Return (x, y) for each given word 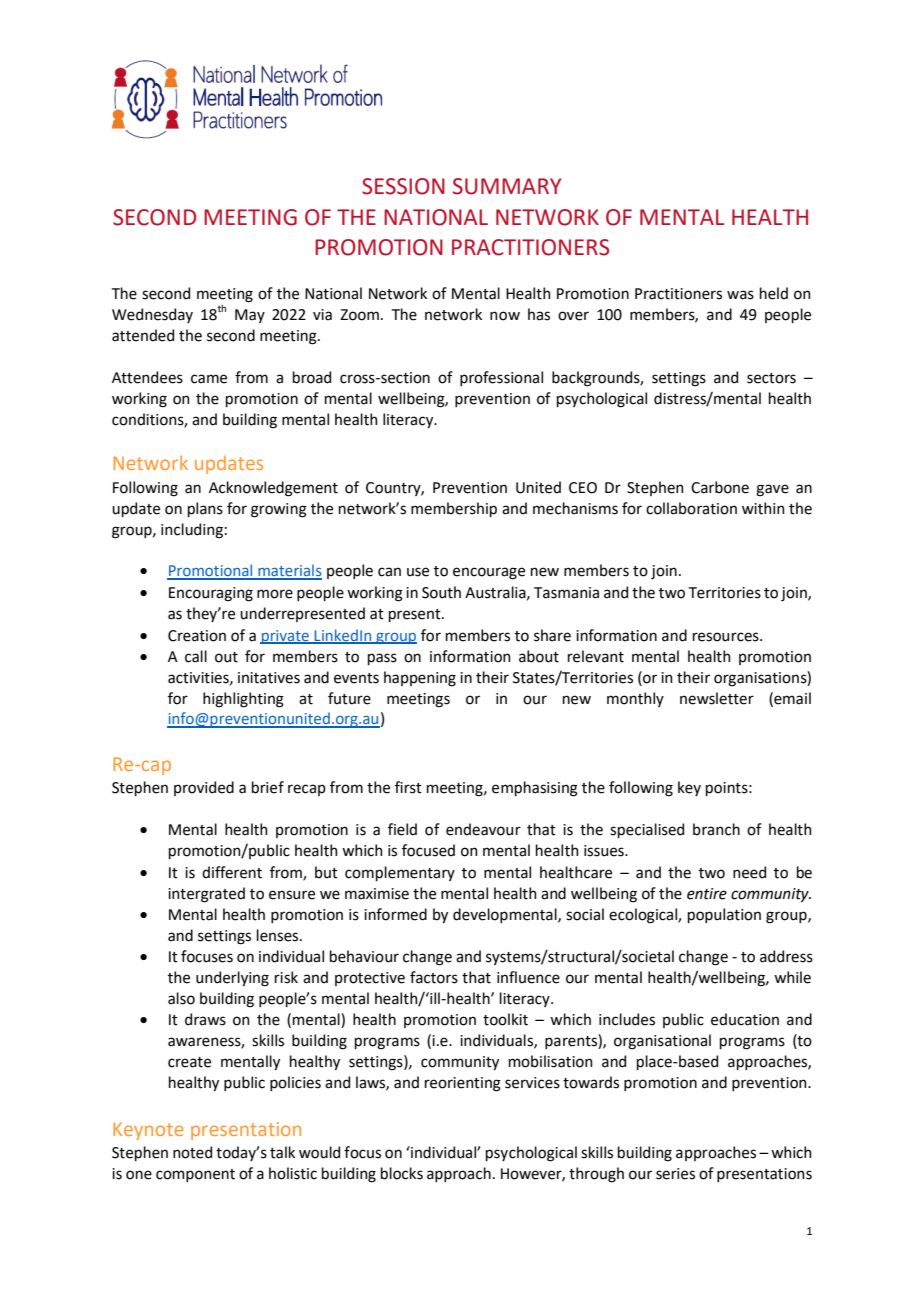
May (250, 316)
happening (420, 679)
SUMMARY (507, 186)
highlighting (243, 700)
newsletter (717, 698)
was (740, 295)
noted (192, 1152)
